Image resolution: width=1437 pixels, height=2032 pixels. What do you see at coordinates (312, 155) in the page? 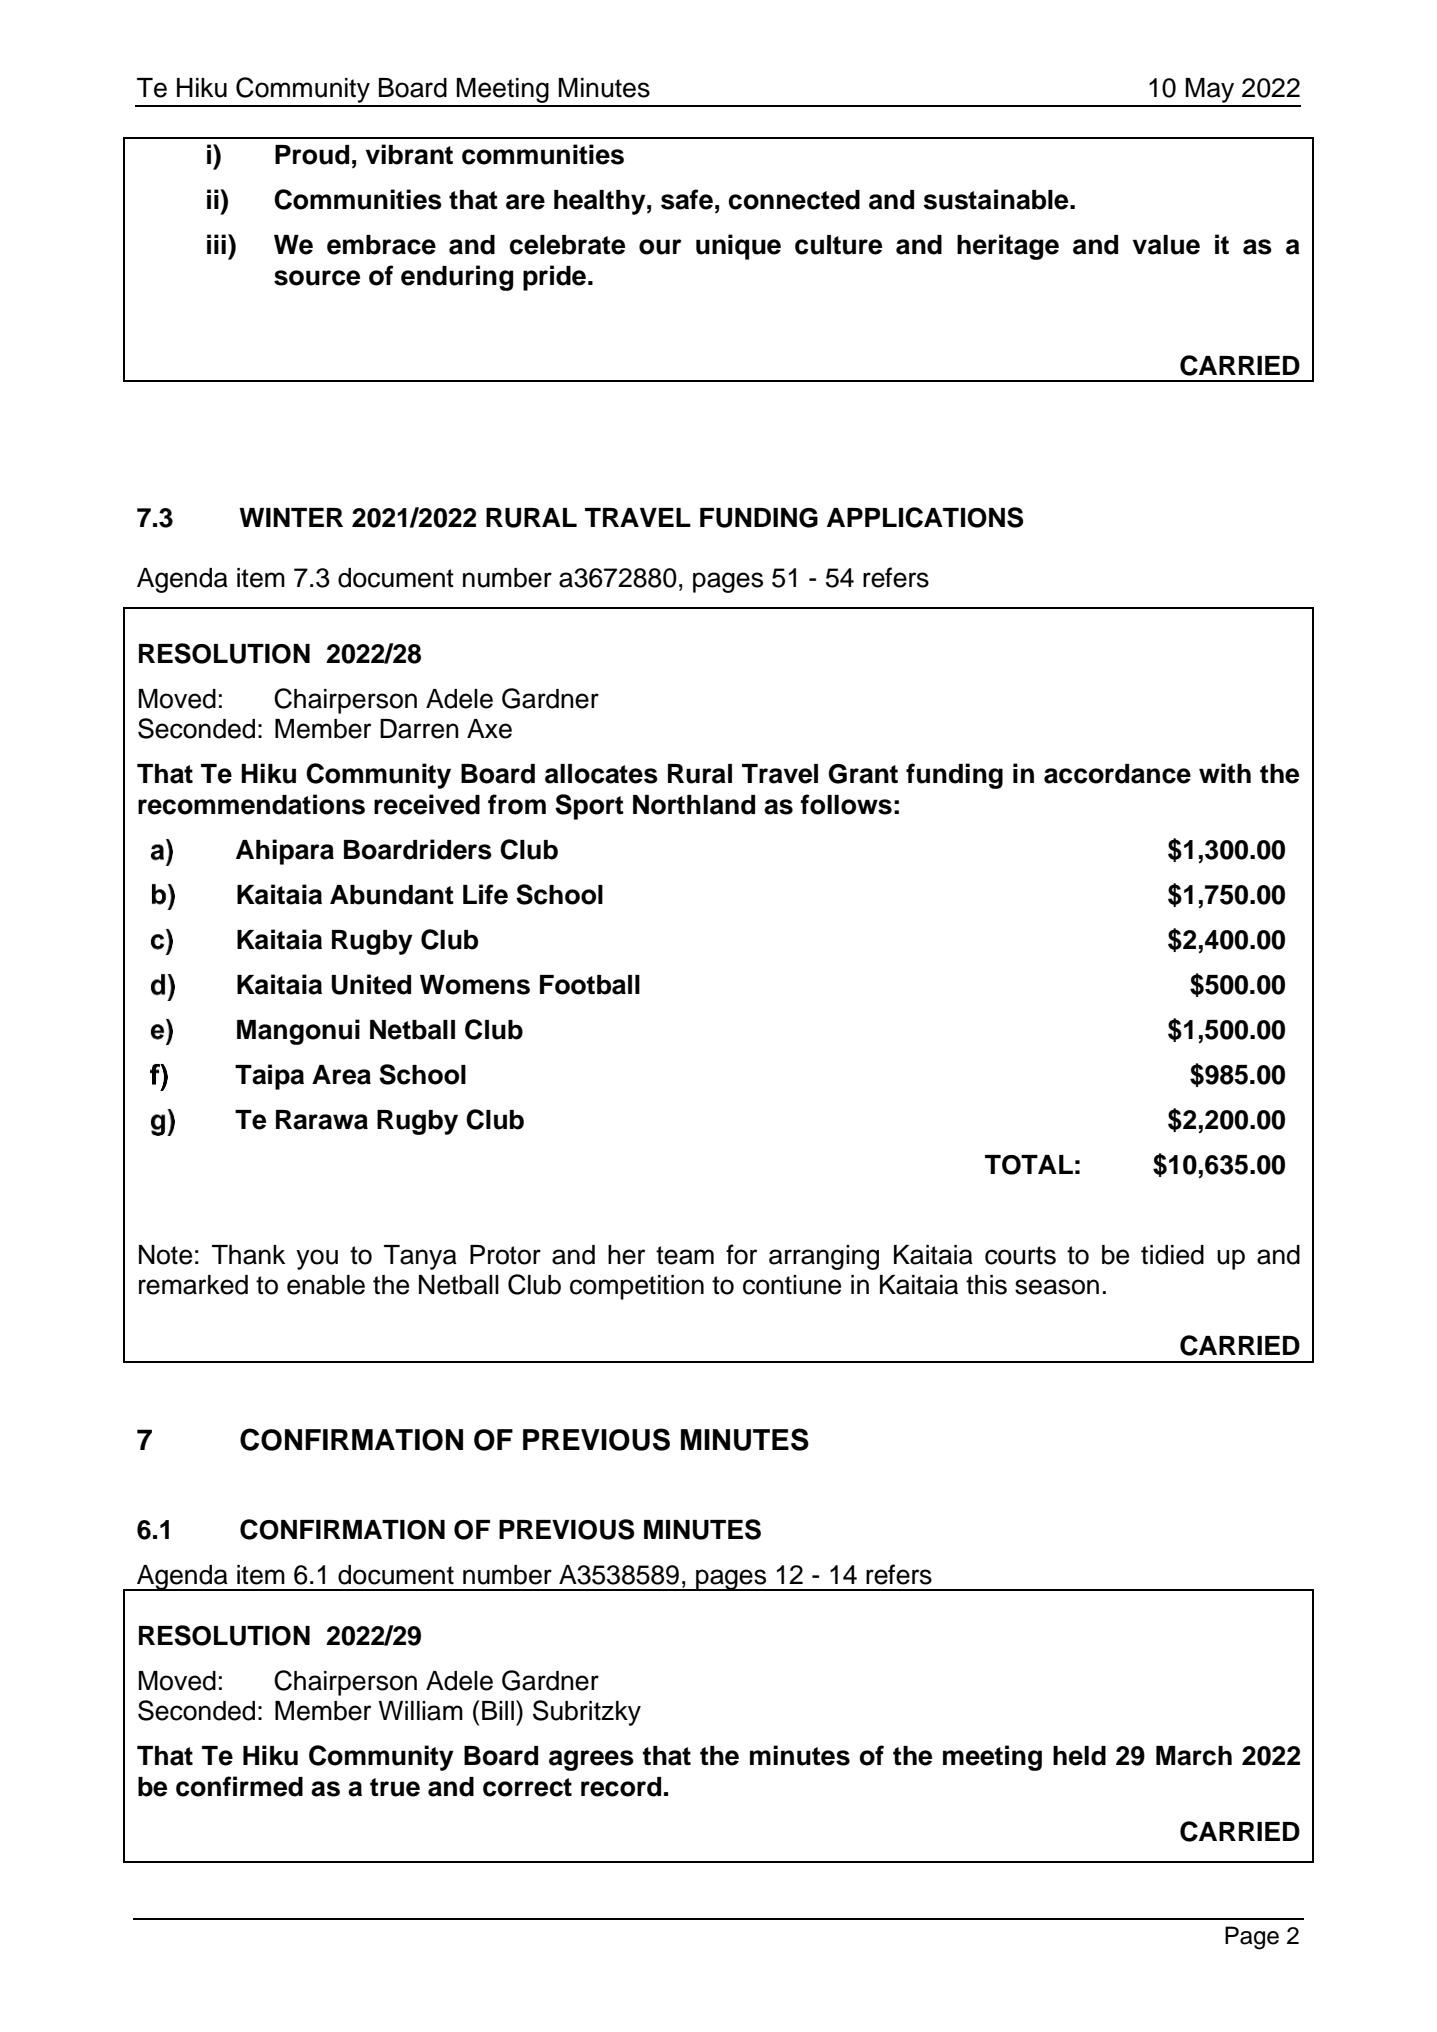
I see `Proud` at bounding box center [312, 155].
